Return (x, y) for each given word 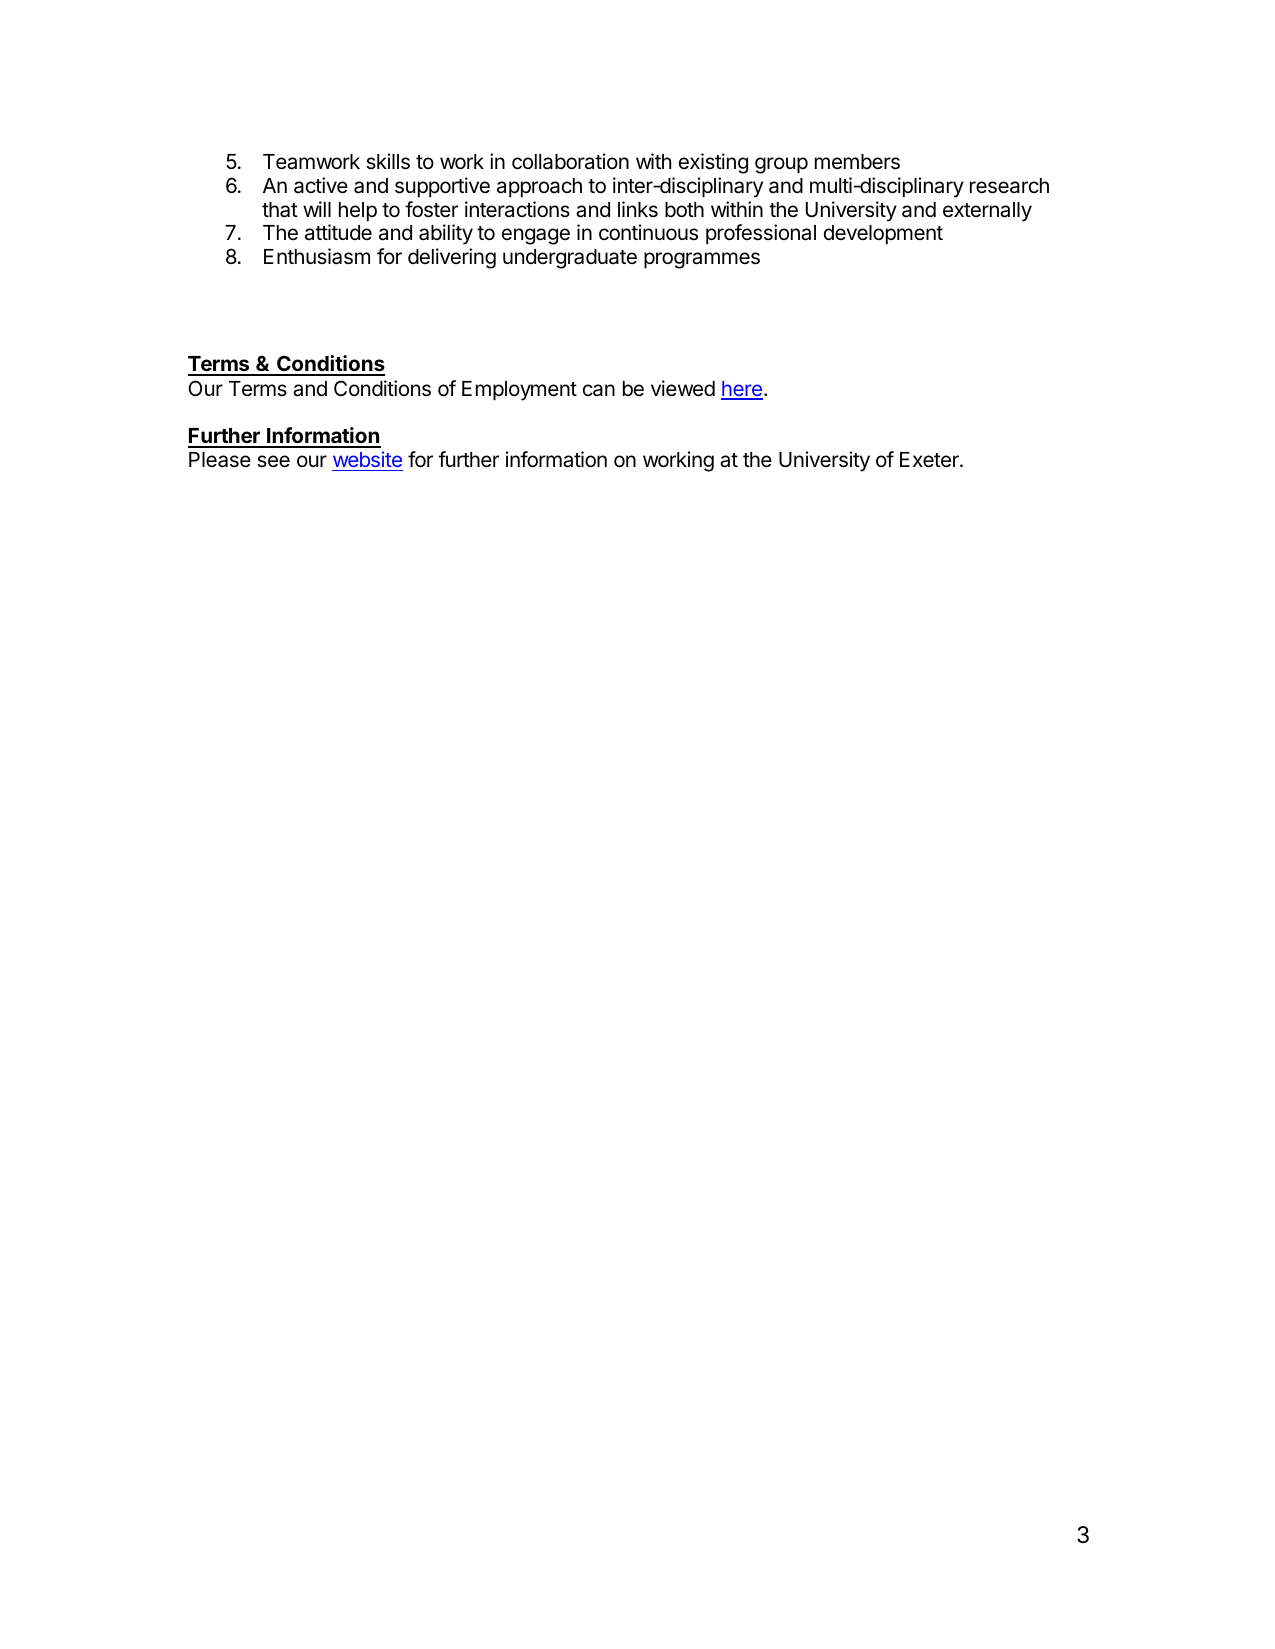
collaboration (570, 161)
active (321, 185)
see (273, 461)
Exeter (930, 460)
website (367, 459)
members (857, 162)
